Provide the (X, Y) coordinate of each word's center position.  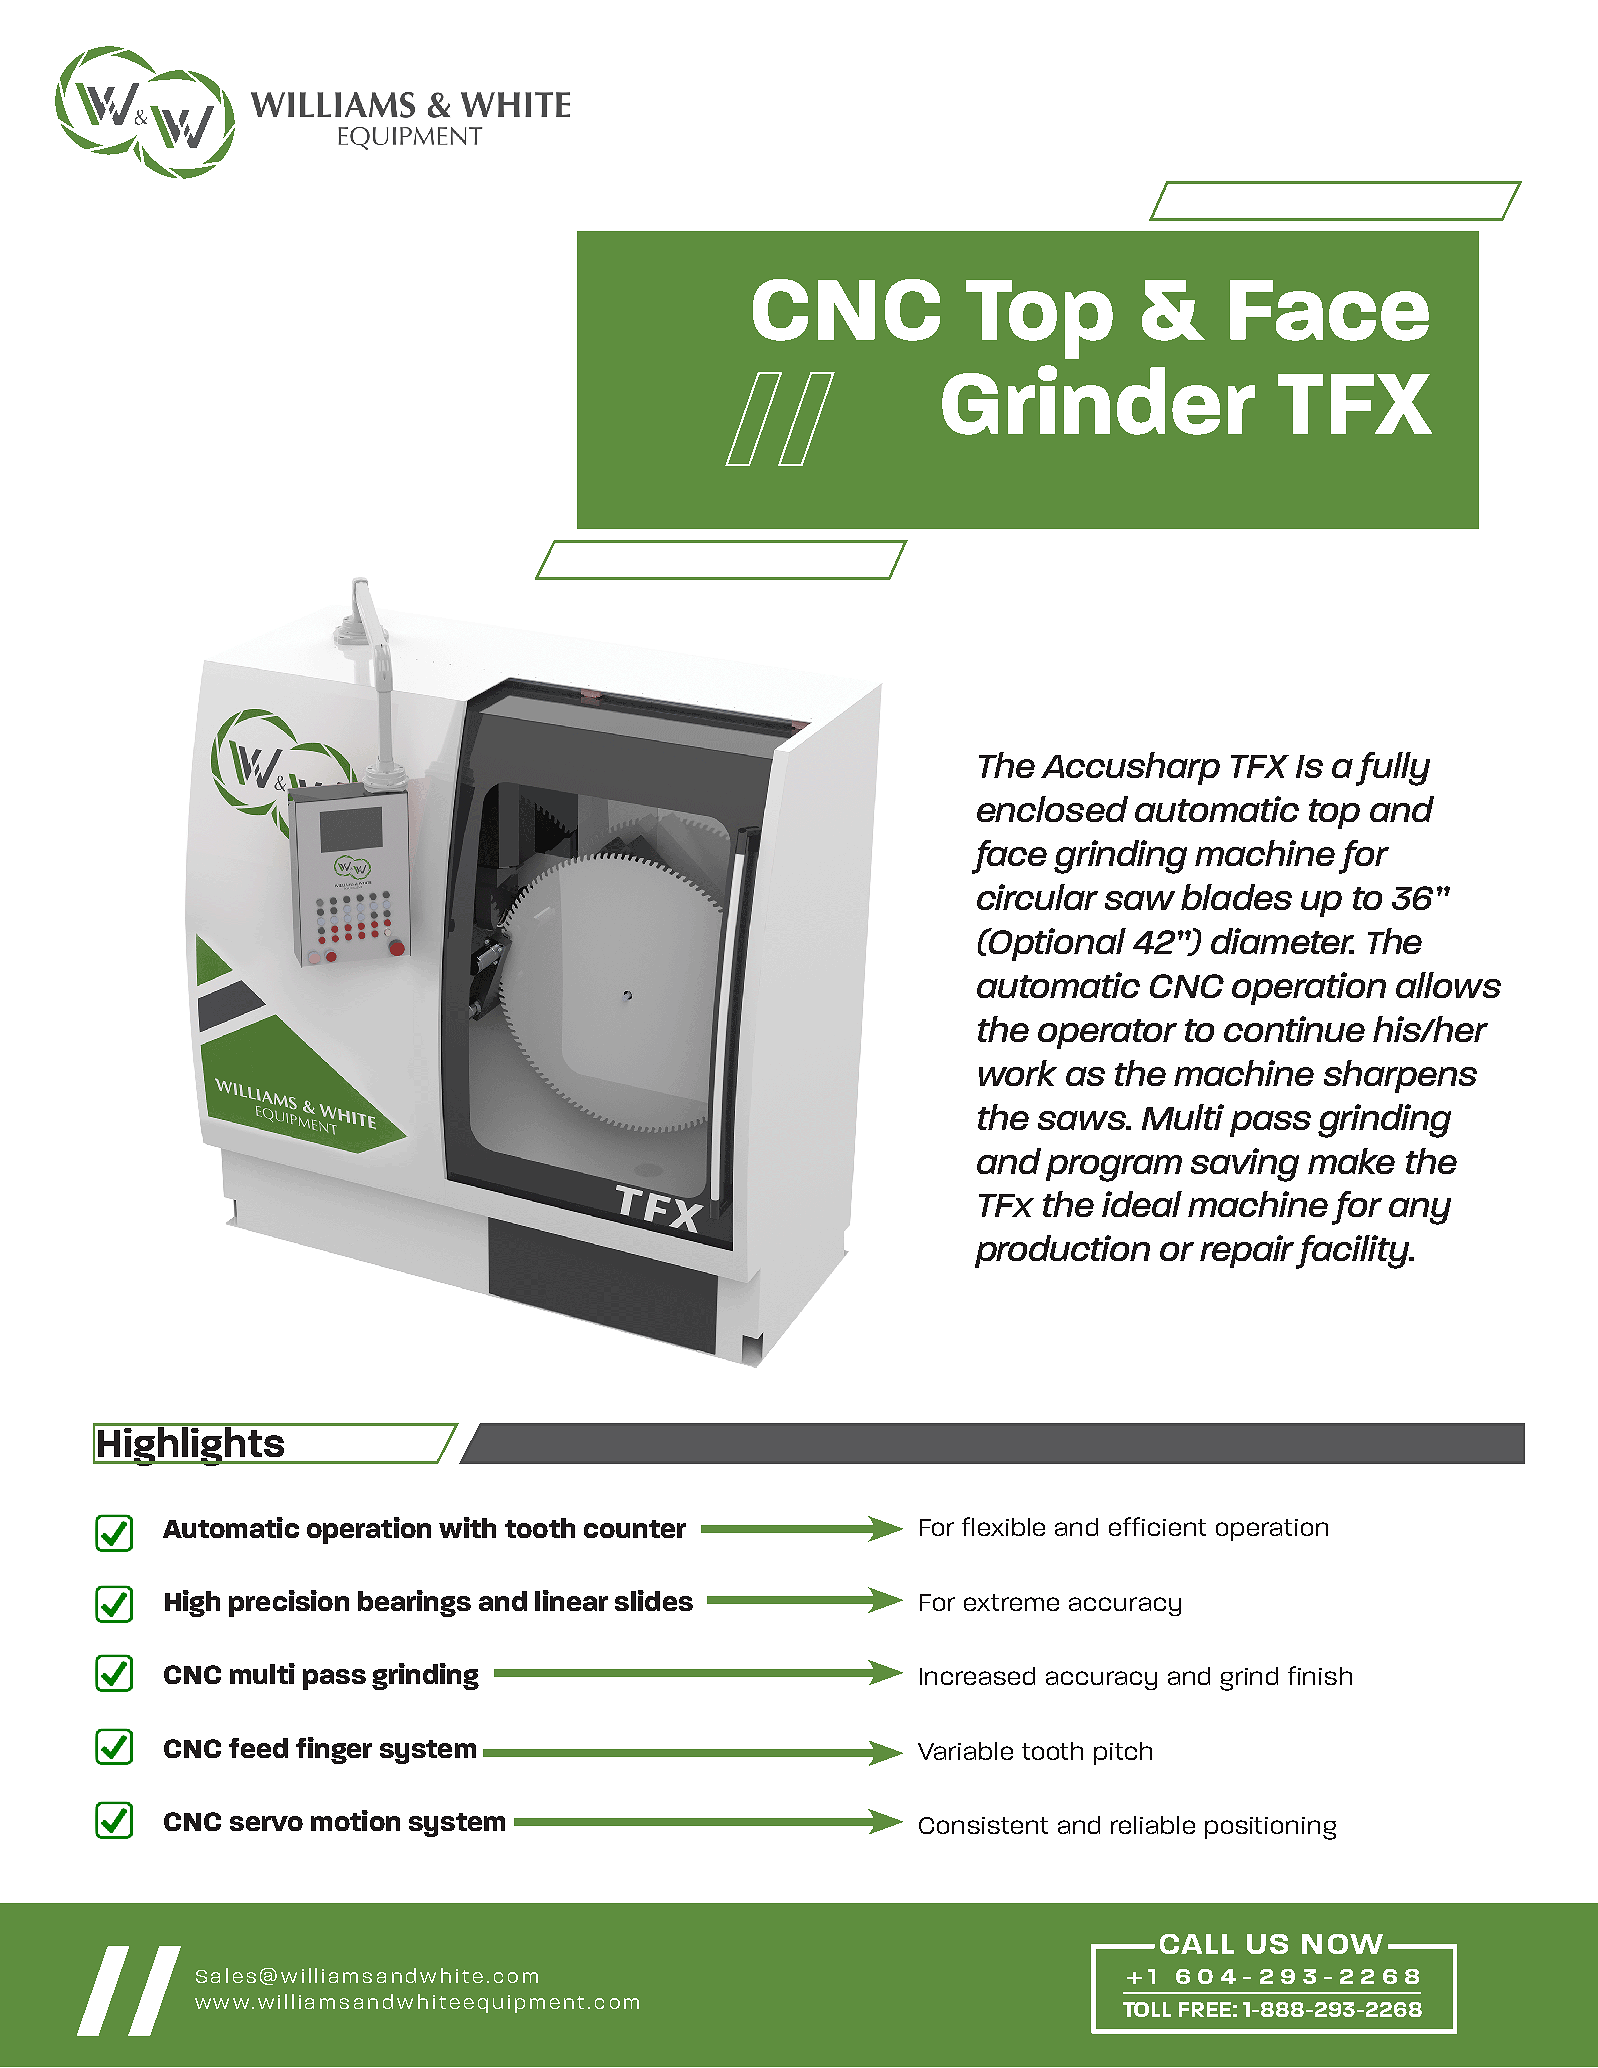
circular (1037, 897)
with (467, 1527)
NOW (1342, 1944)
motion (355, 1820)
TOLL (1147, 2009)
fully (1393, 769)
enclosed (1052, 809)
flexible (1003, 1526)
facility (1354, 1252)
